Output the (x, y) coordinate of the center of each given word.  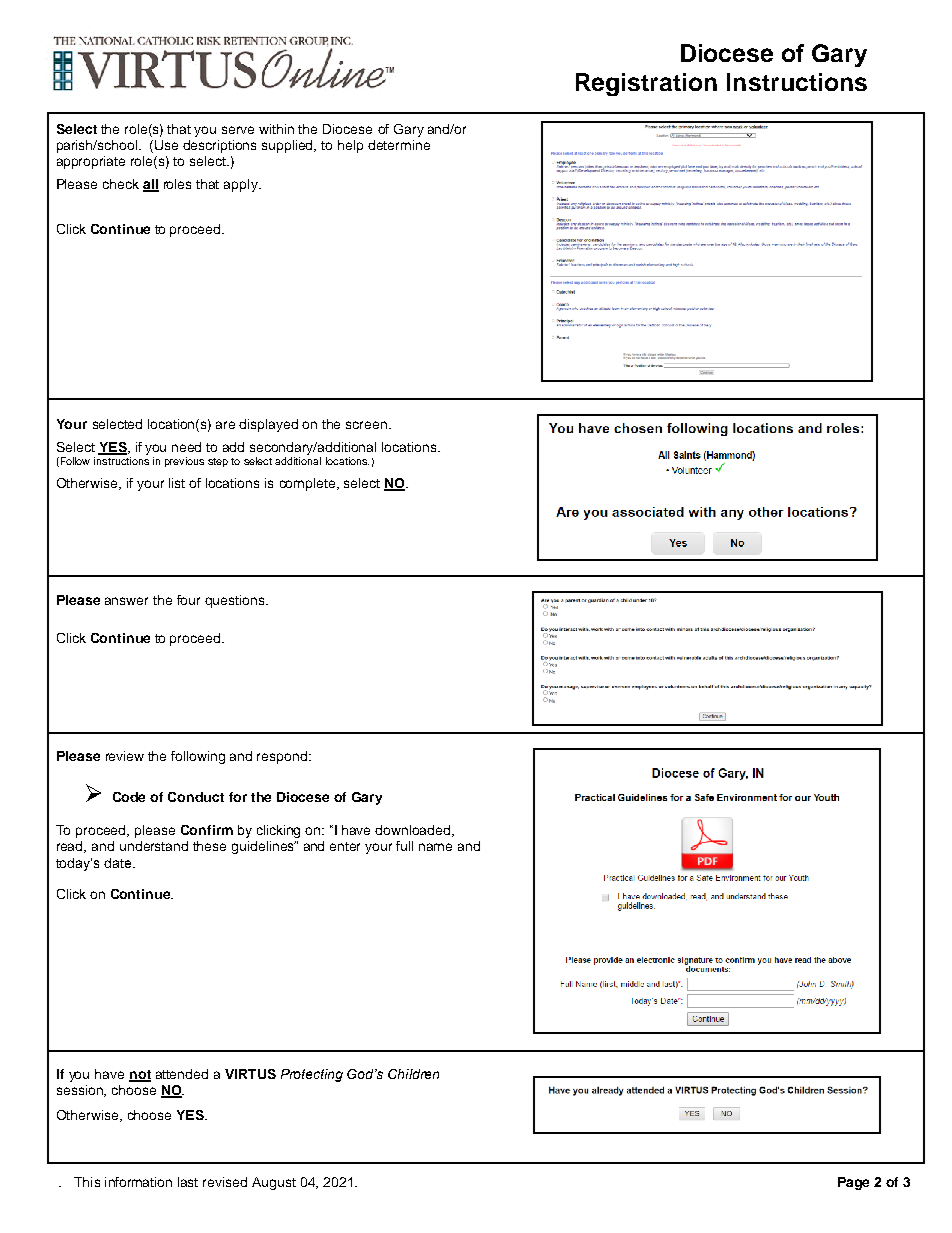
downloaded (414, 831)
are (225, 425)
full (404, 846)
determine (399, 145)
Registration (646, 84)
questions (236, 601)
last (188, 1182)
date (117, 863)
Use (166, 145)
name (435, 847)
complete (307, 484)
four (188, 600)
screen (368, 425)
